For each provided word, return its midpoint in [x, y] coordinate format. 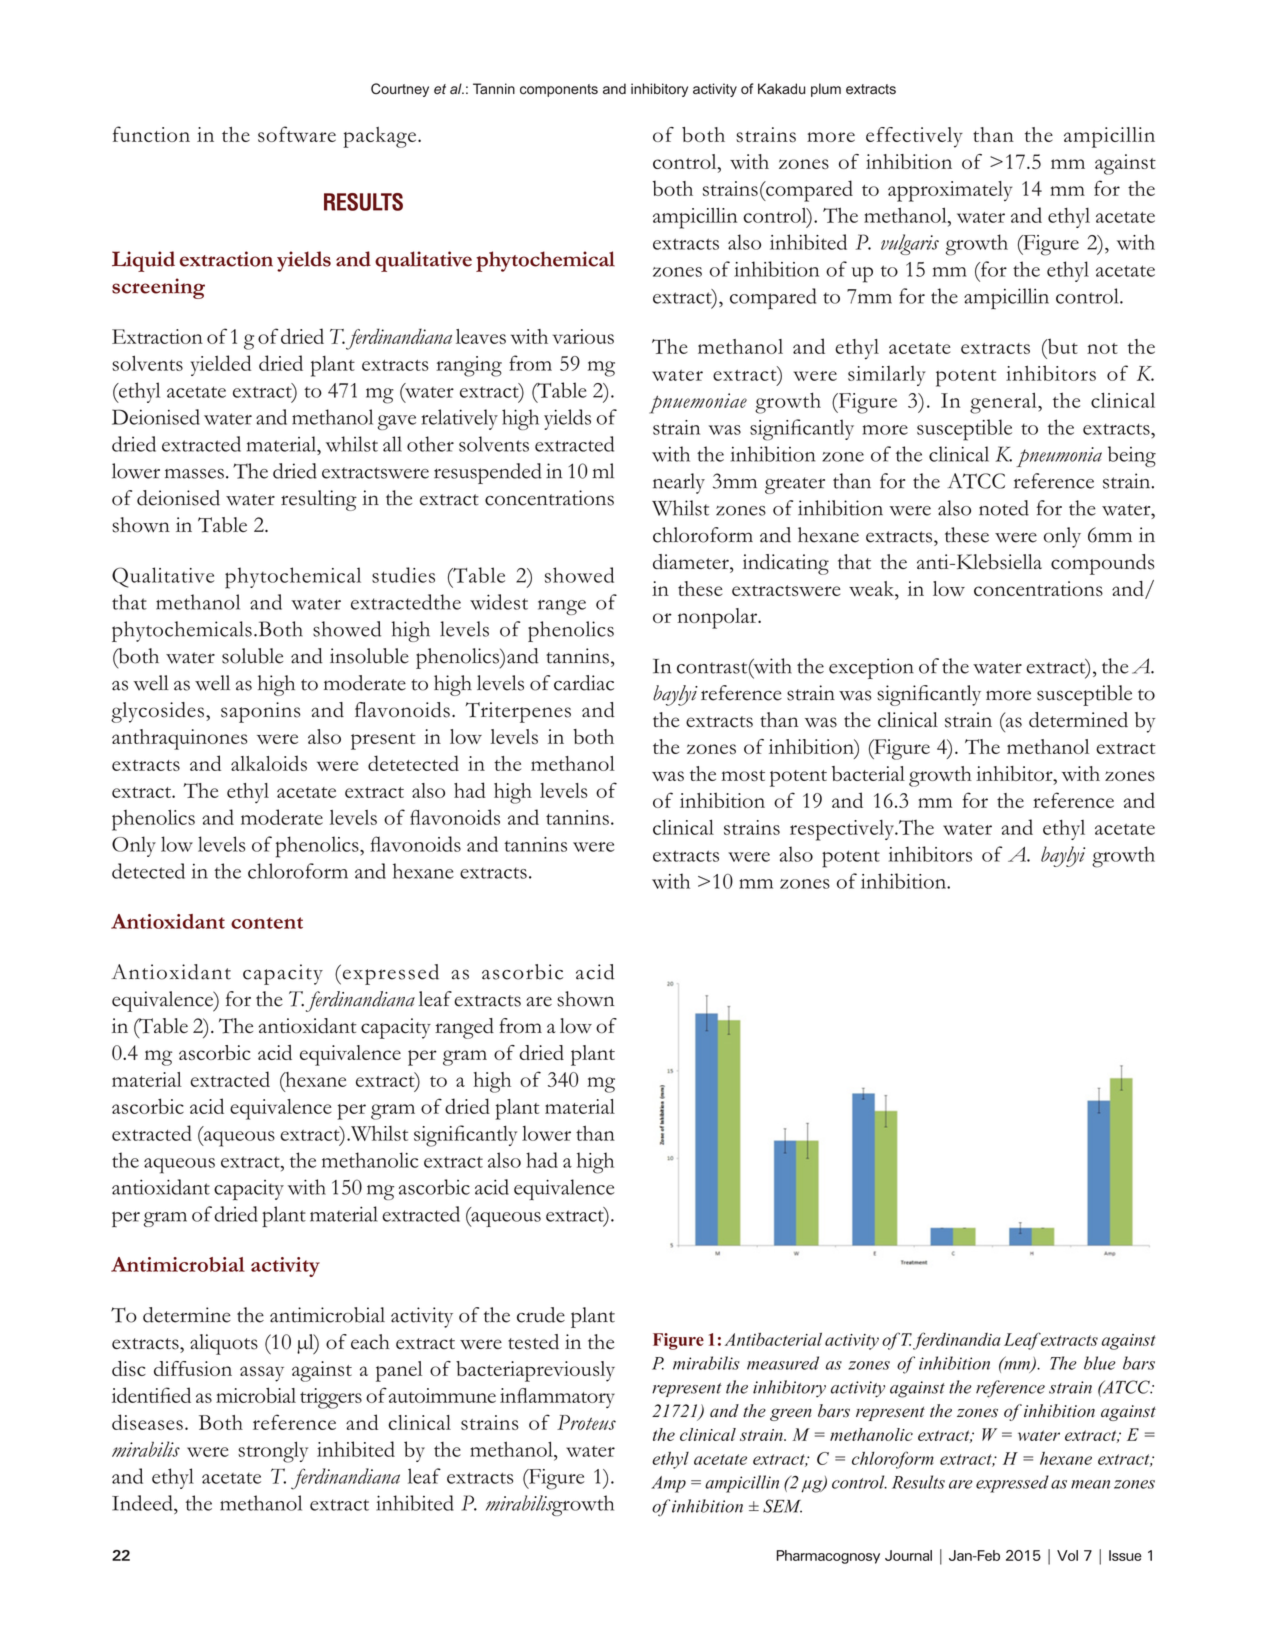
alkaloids [269, 763]
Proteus [586, 1422]
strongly [273, 1452]
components [559, 90]
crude [541, 1315]
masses [194, 474]
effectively [914, 137]
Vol [1067, 1555]
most [743, 775]
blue [1100, 1363]
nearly [679, 483]
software [297, 134]
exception [871, 668]
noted [1004, 508]
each [370, 1342]
